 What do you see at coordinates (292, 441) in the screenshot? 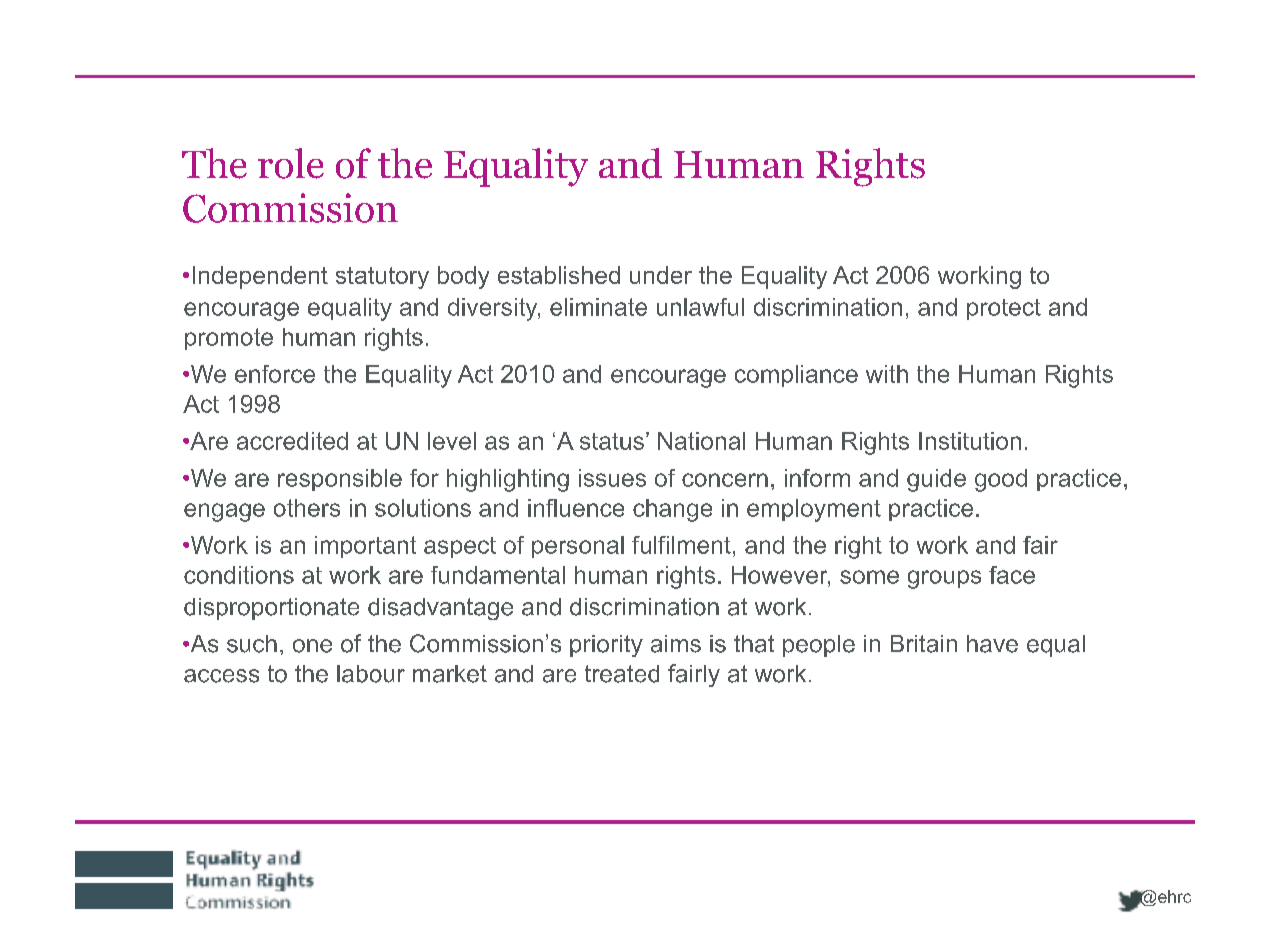
I see `accredited` at bounding box center [292, 441].
